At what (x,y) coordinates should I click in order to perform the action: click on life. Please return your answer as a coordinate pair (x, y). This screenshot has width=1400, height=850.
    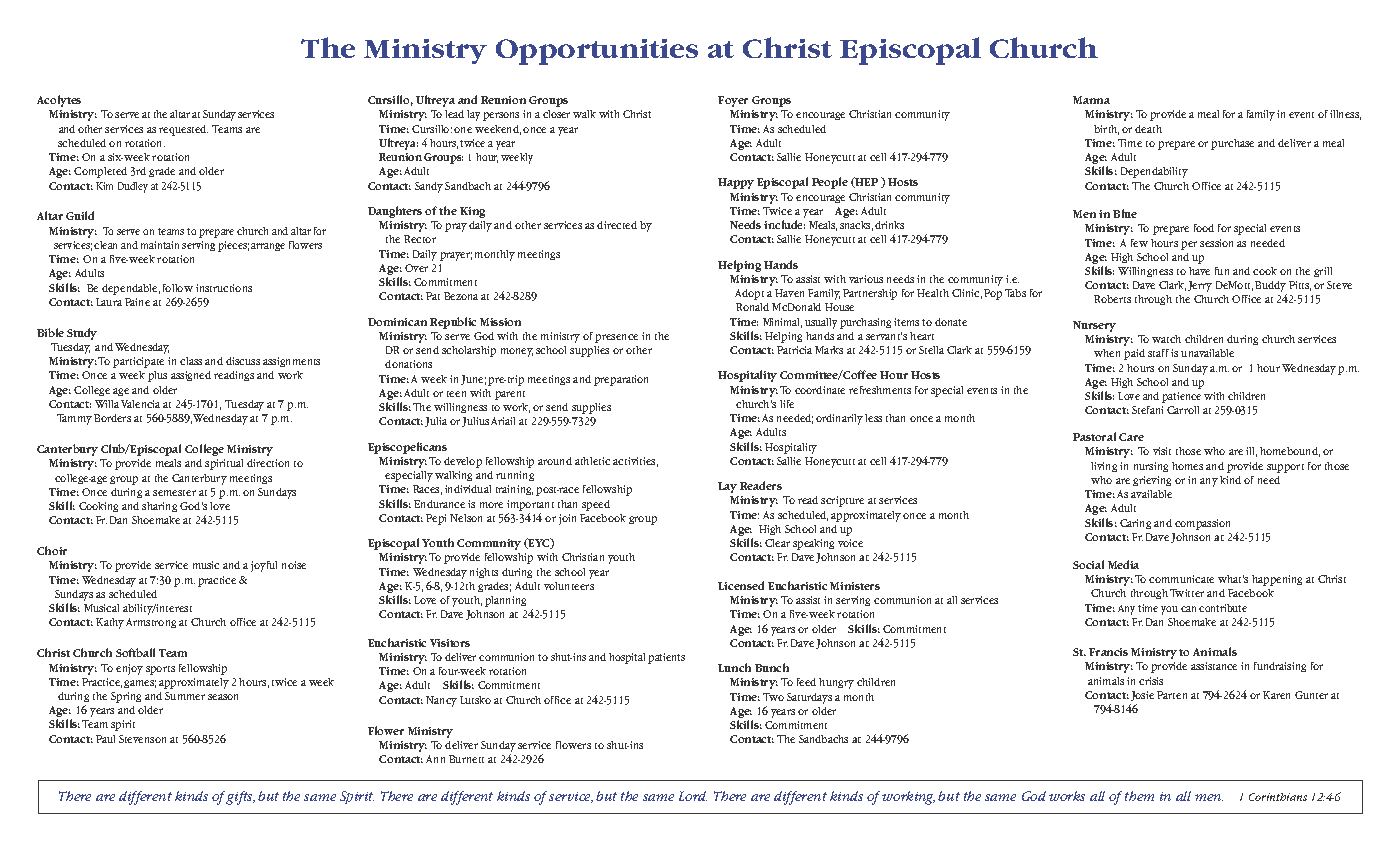
    Looking at the image, I should click on (787, 404).
